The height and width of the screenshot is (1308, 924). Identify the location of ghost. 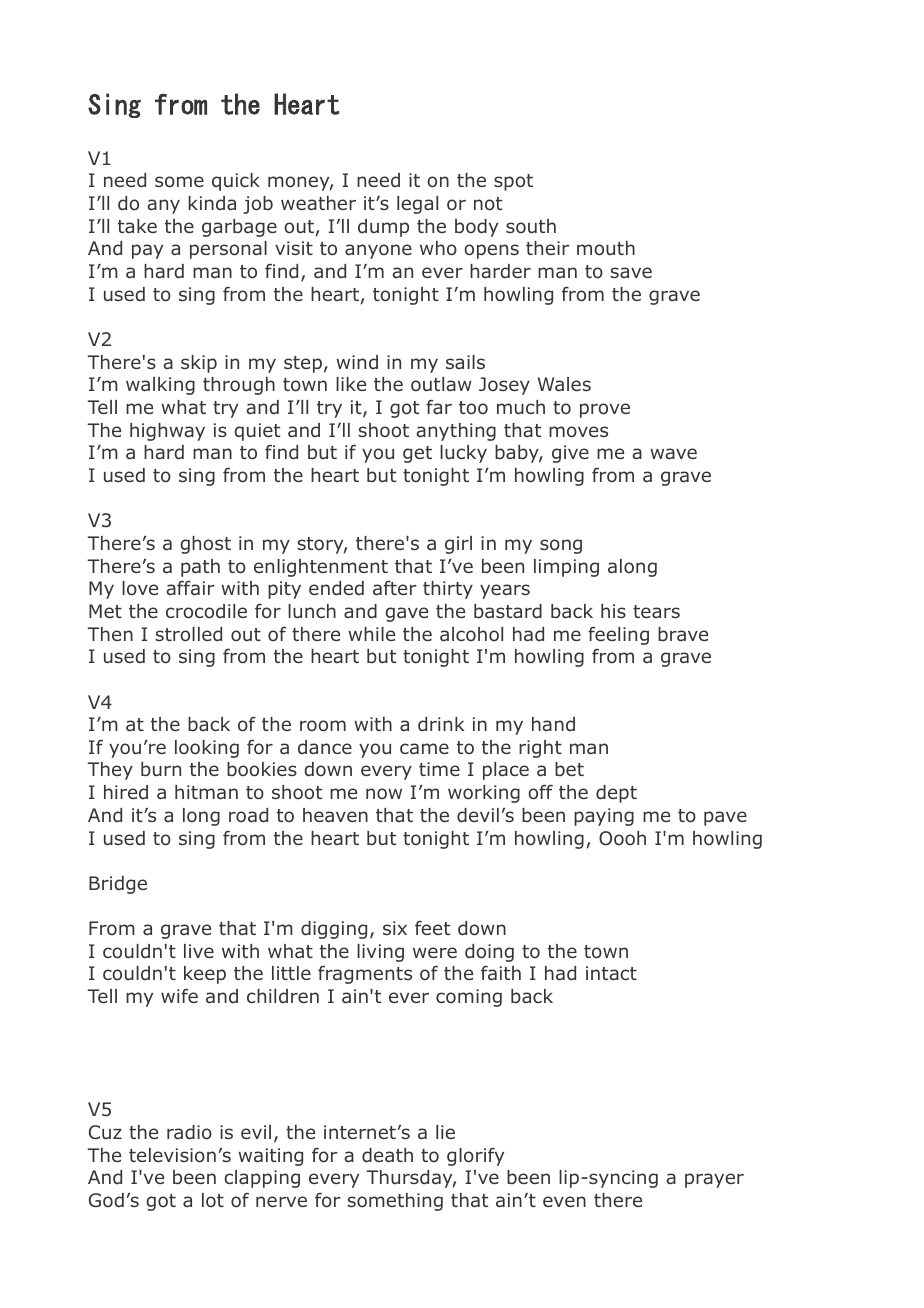
(206, 545).
